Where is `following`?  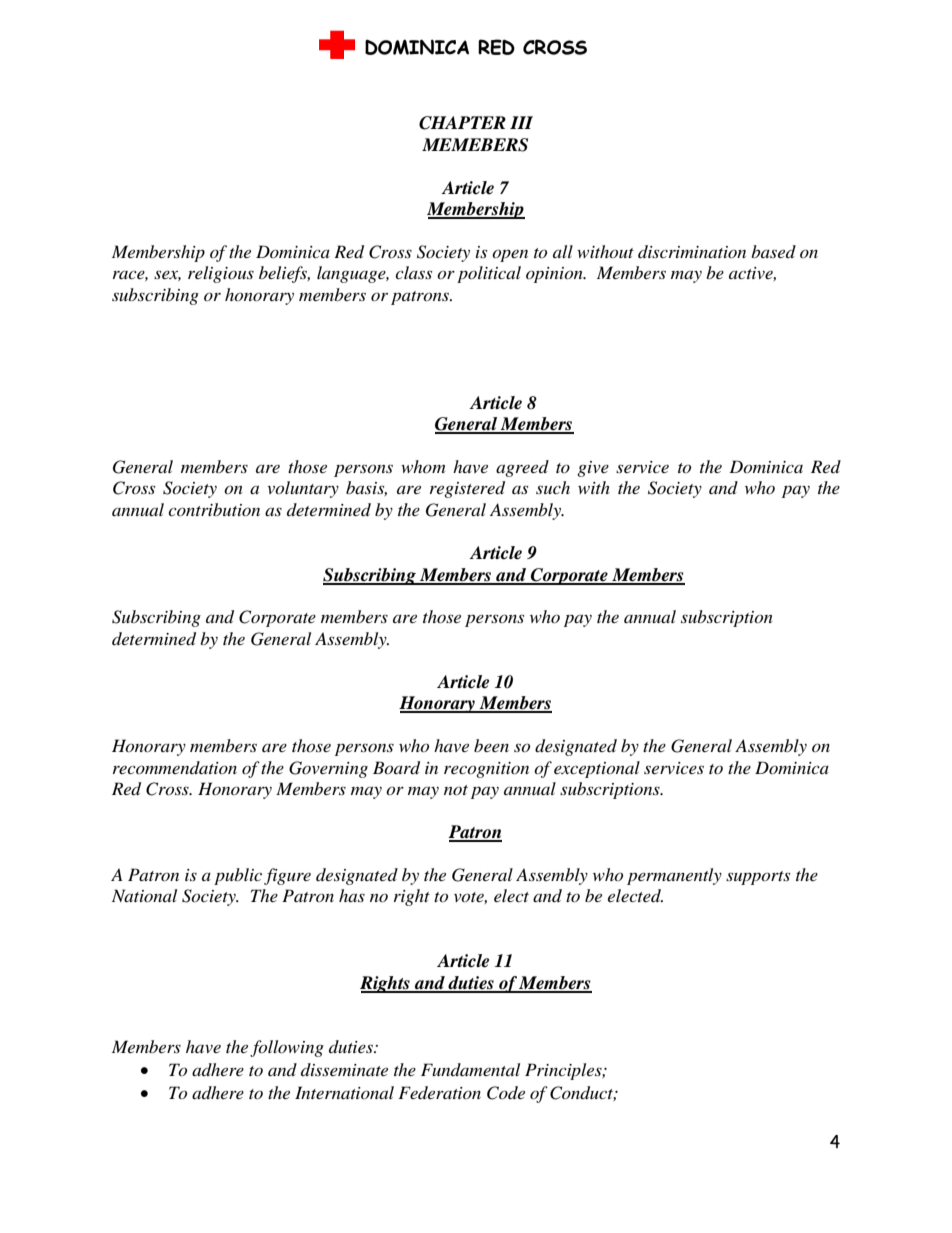
following is located at coordinates (287, 1048).
